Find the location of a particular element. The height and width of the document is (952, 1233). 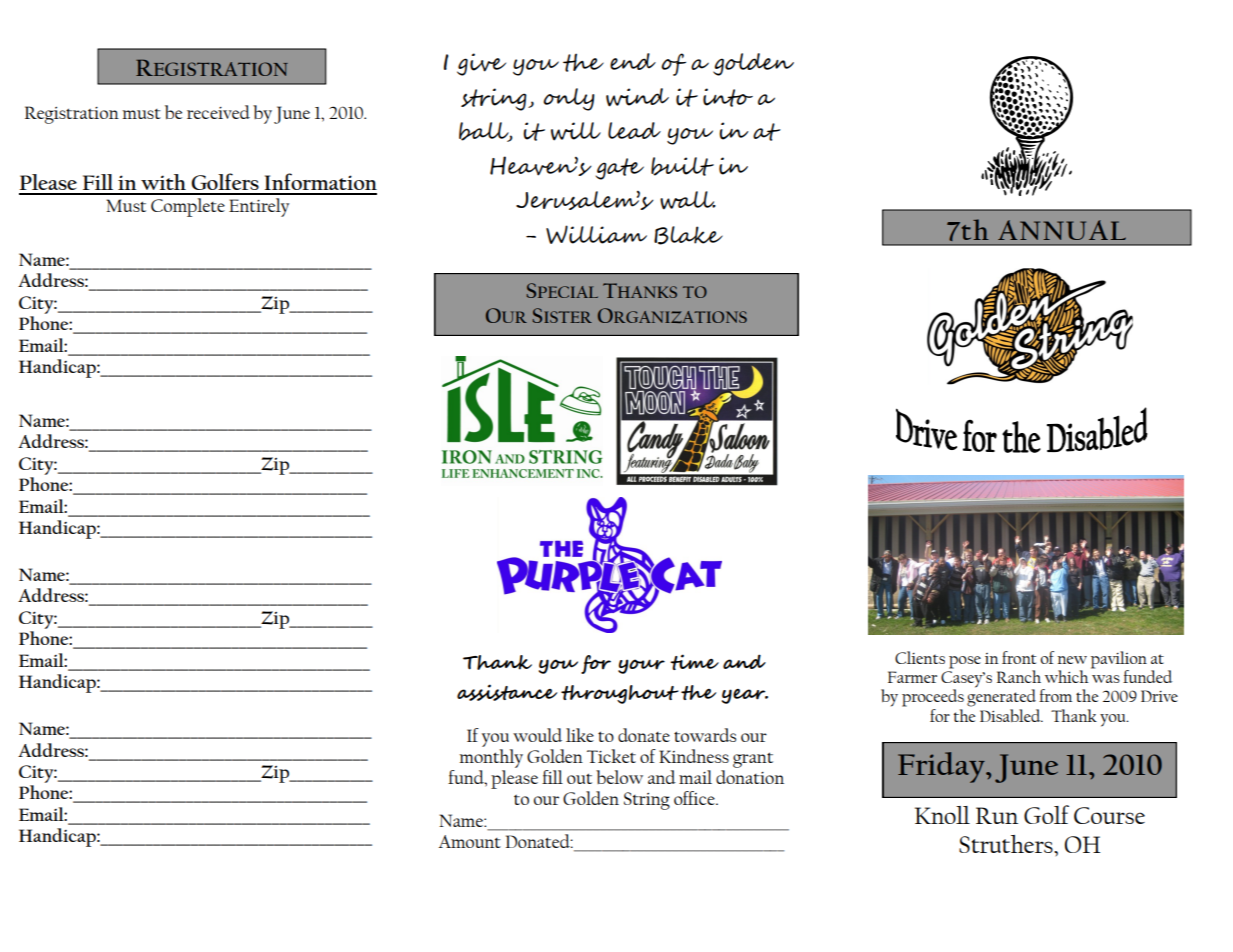

Run is located at coordinates (997, 815).
